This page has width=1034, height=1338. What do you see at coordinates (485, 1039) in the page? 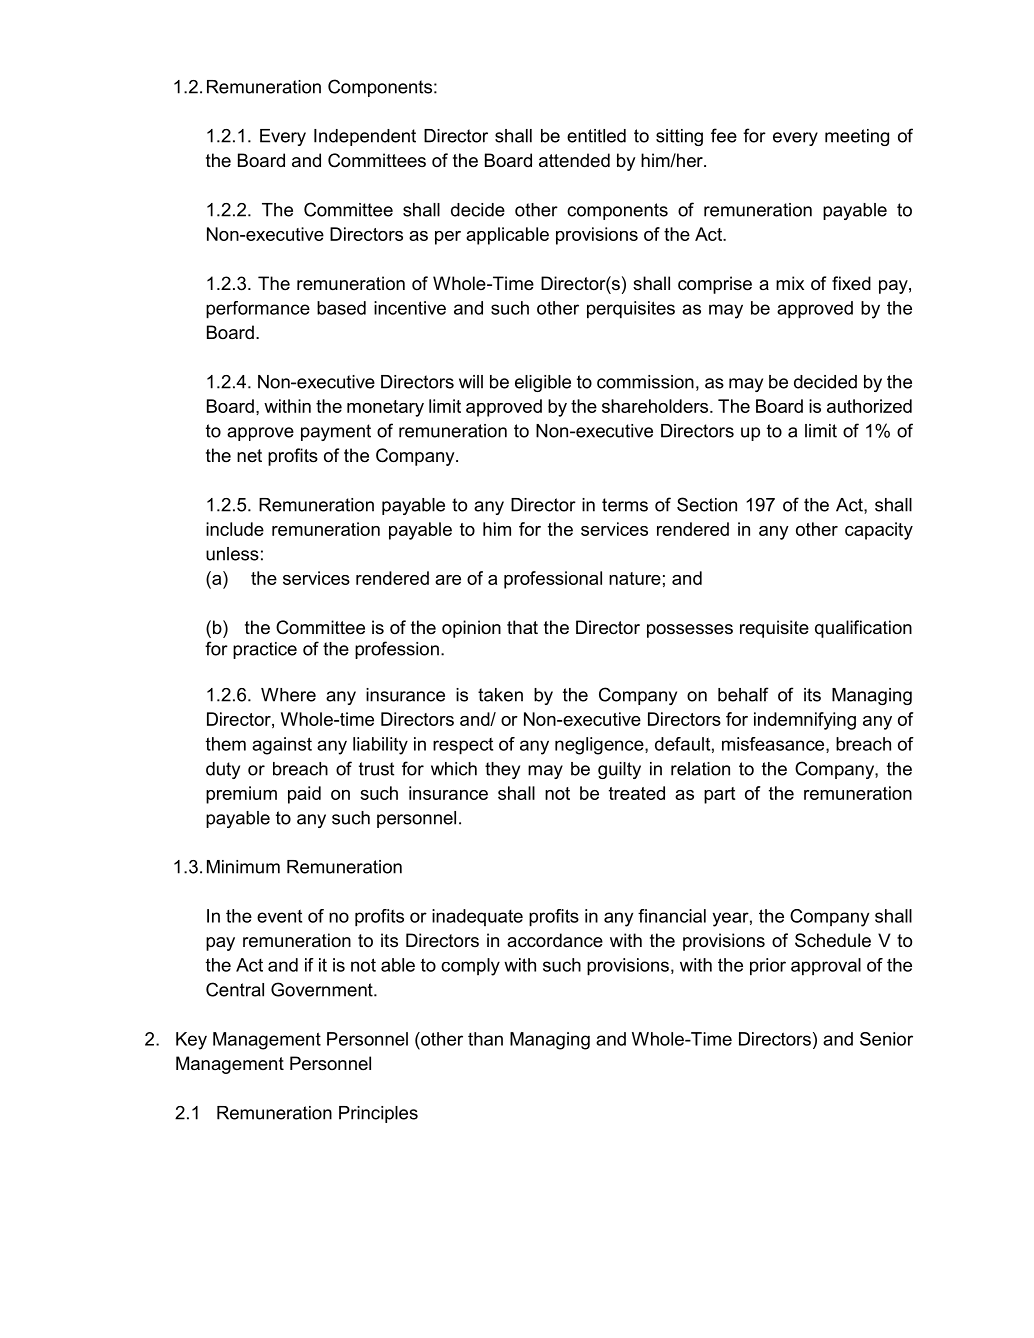
I see `than` at bounding box center [485, 1039].
